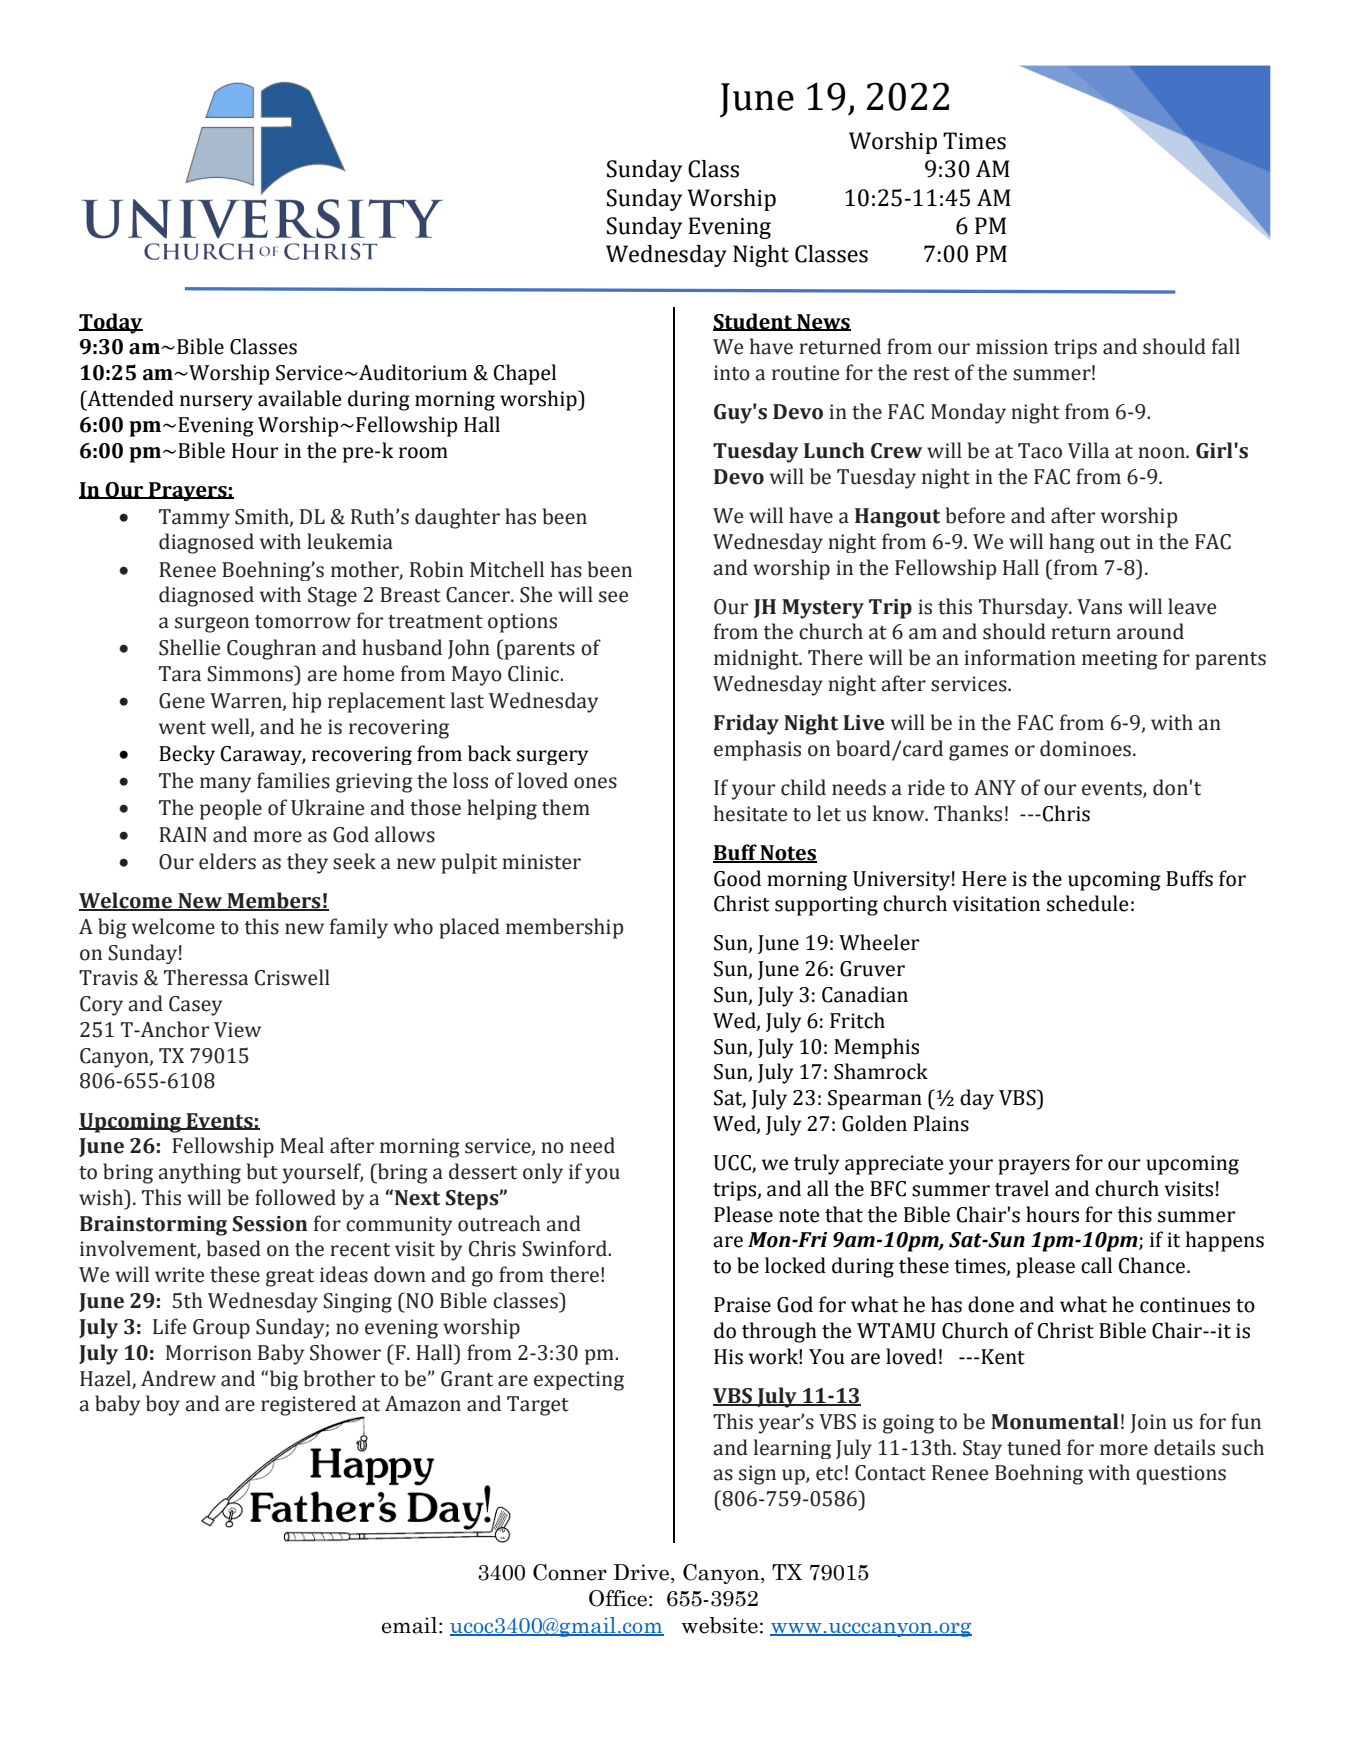 This document has height=1743, width=1347. What do you see at coordinates (1022, 1188) in the document?
I see `travel` at bounding box center [1022, 1188].
